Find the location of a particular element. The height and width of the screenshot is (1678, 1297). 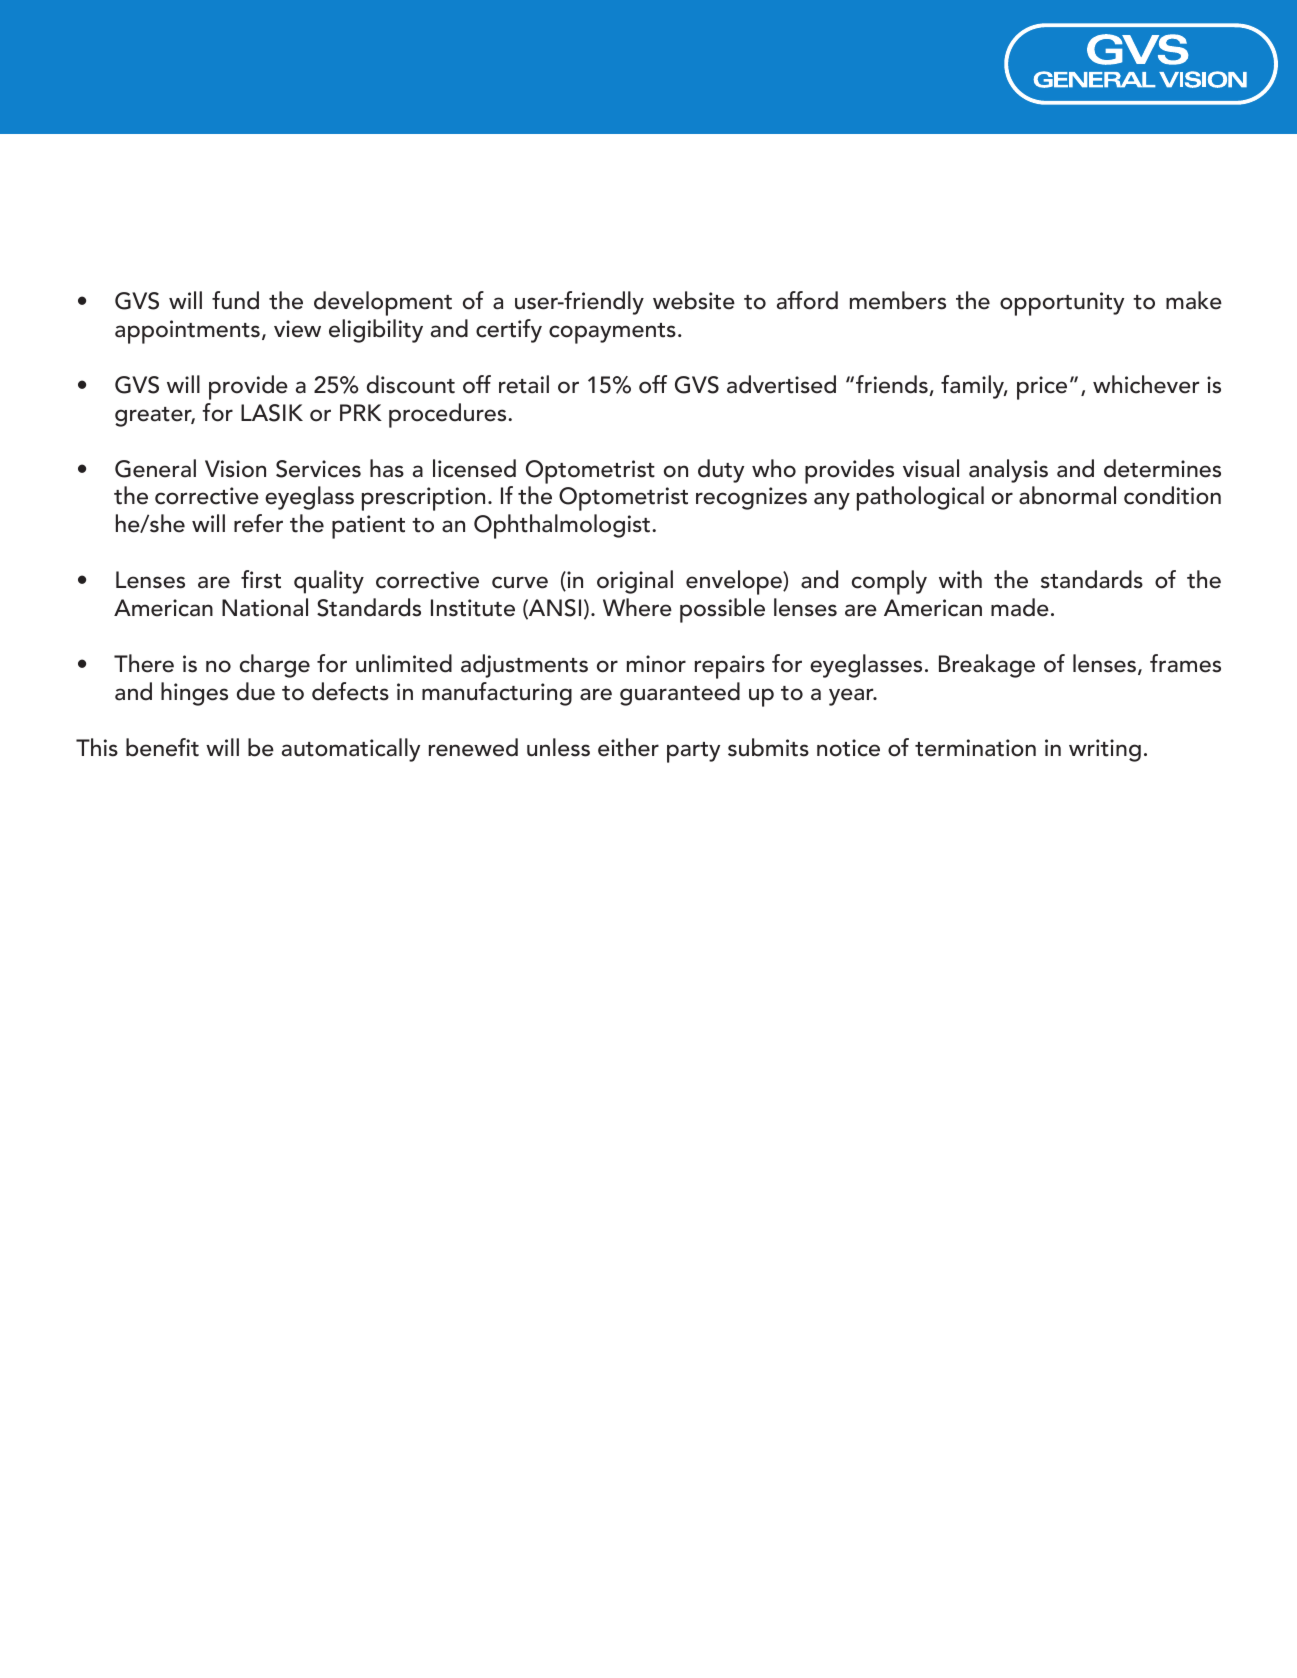

National is located at coordinates (265, 607).
